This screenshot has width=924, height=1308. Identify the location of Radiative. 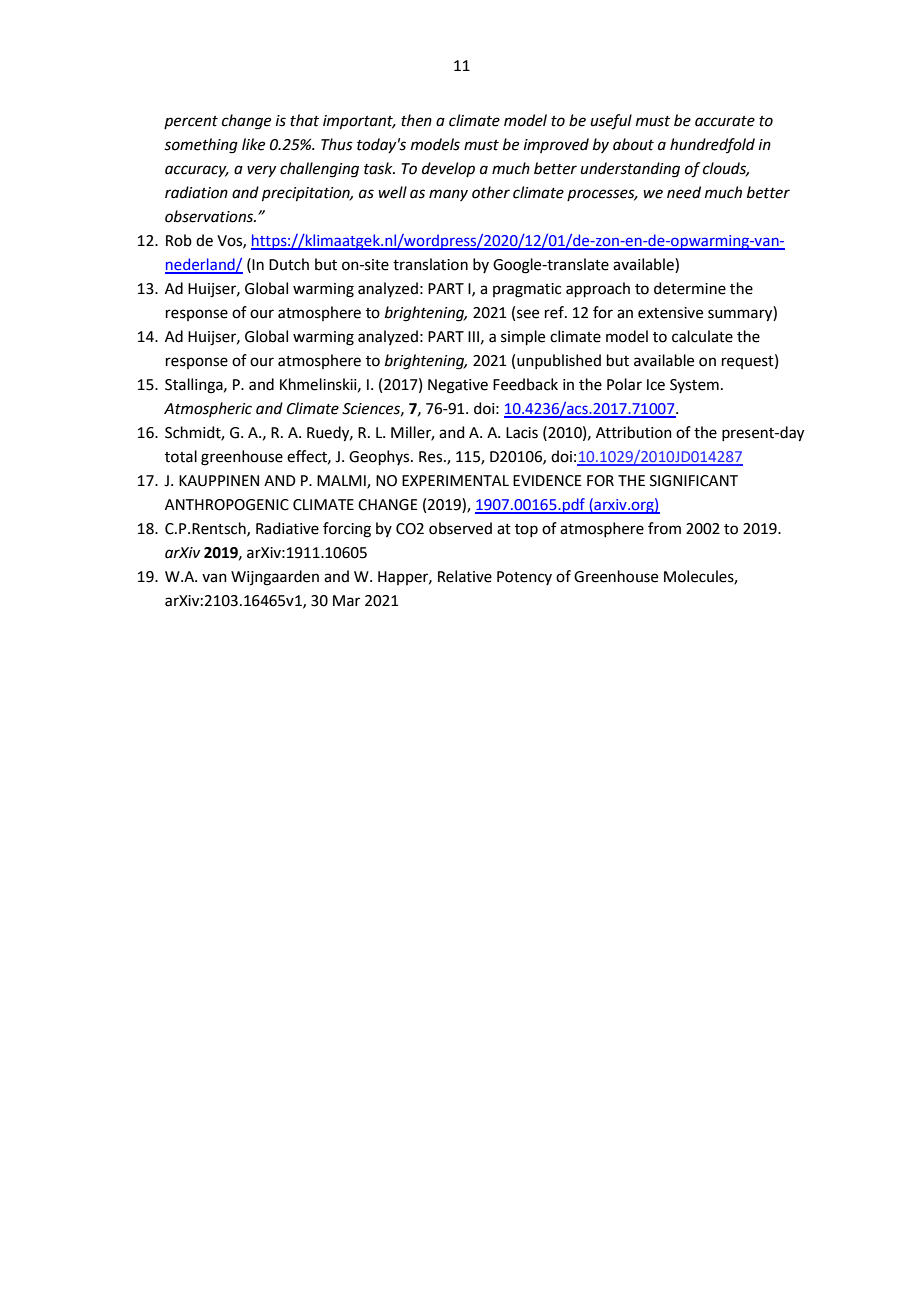
(287, 528).
